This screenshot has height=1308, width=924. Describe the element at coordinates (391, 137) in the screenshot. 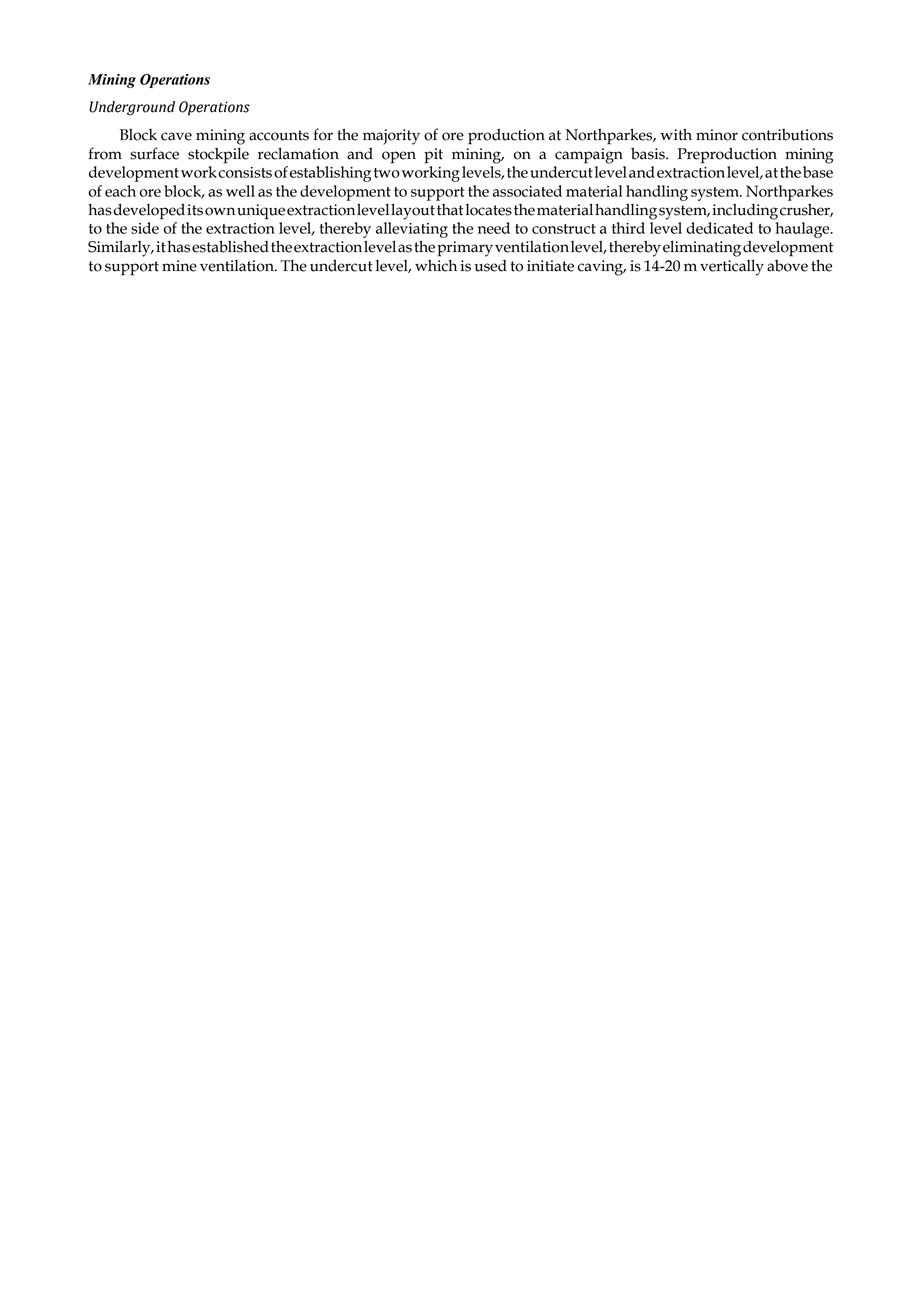

I see `majority` at that location.
